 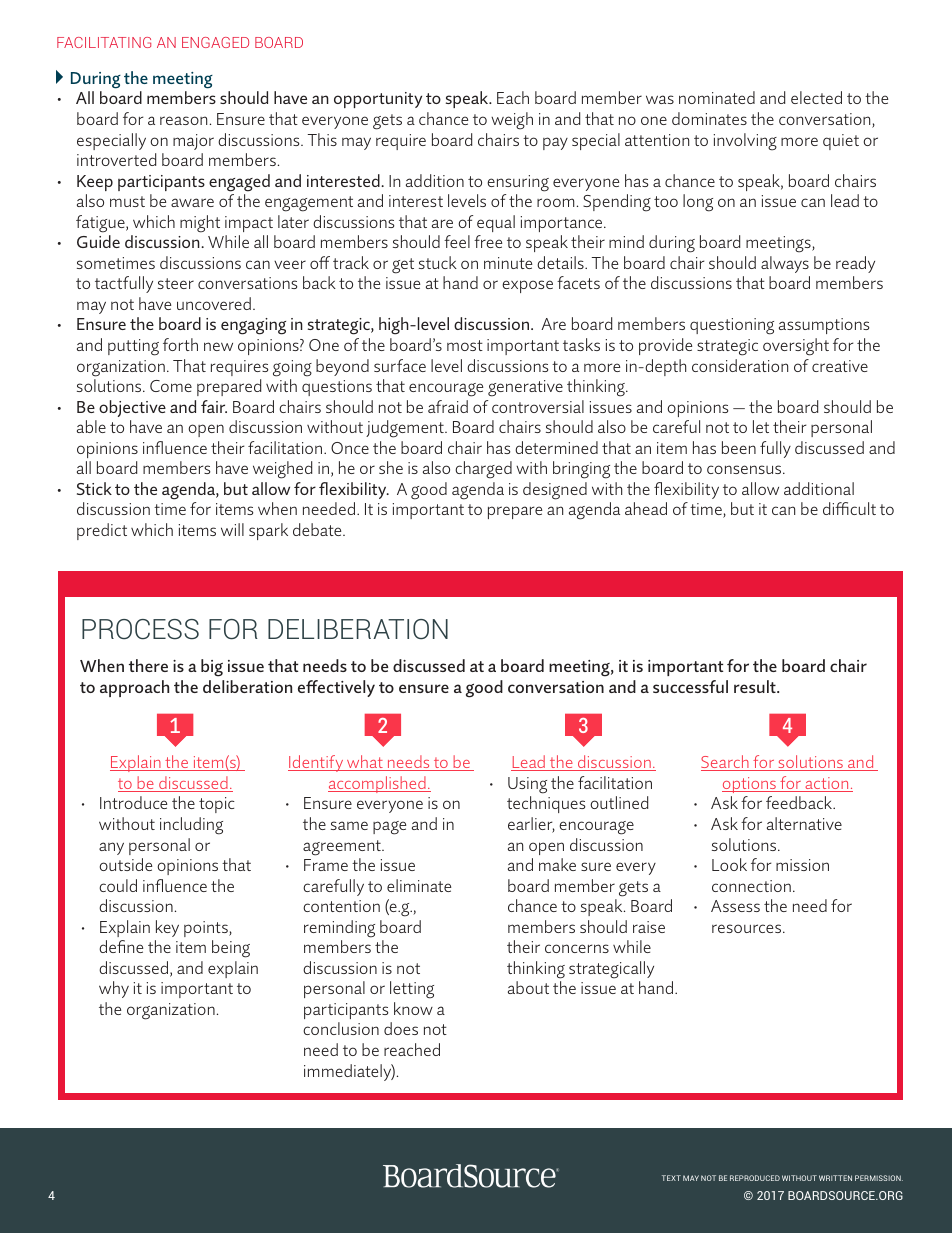 What do you see at coordinates (183, 120) in the document?
I see `reason` at bounding box center [183, 120].
